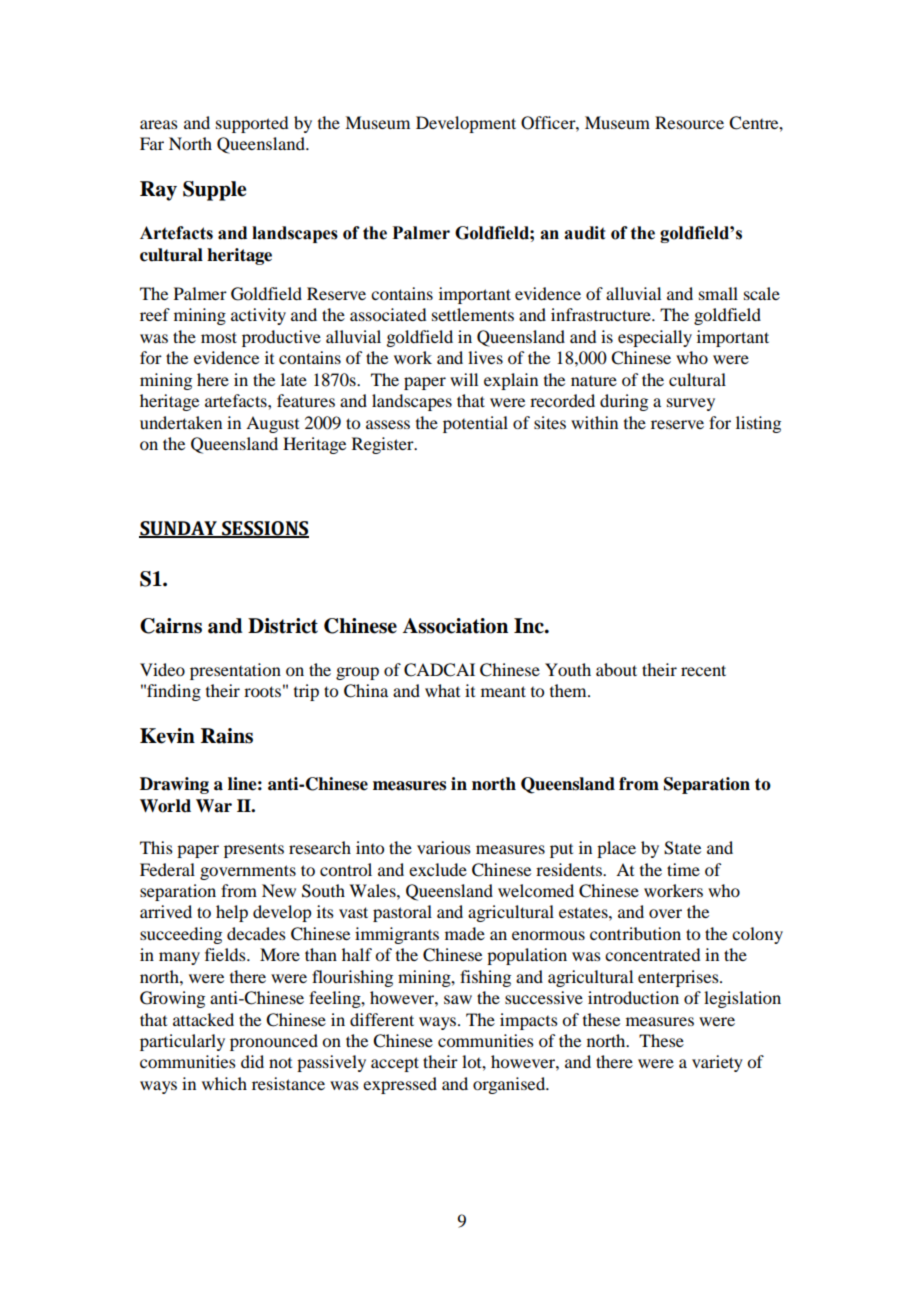 The width and height of the screenshot is (924, 1307). I want to click on audit, so click(584, 233).
